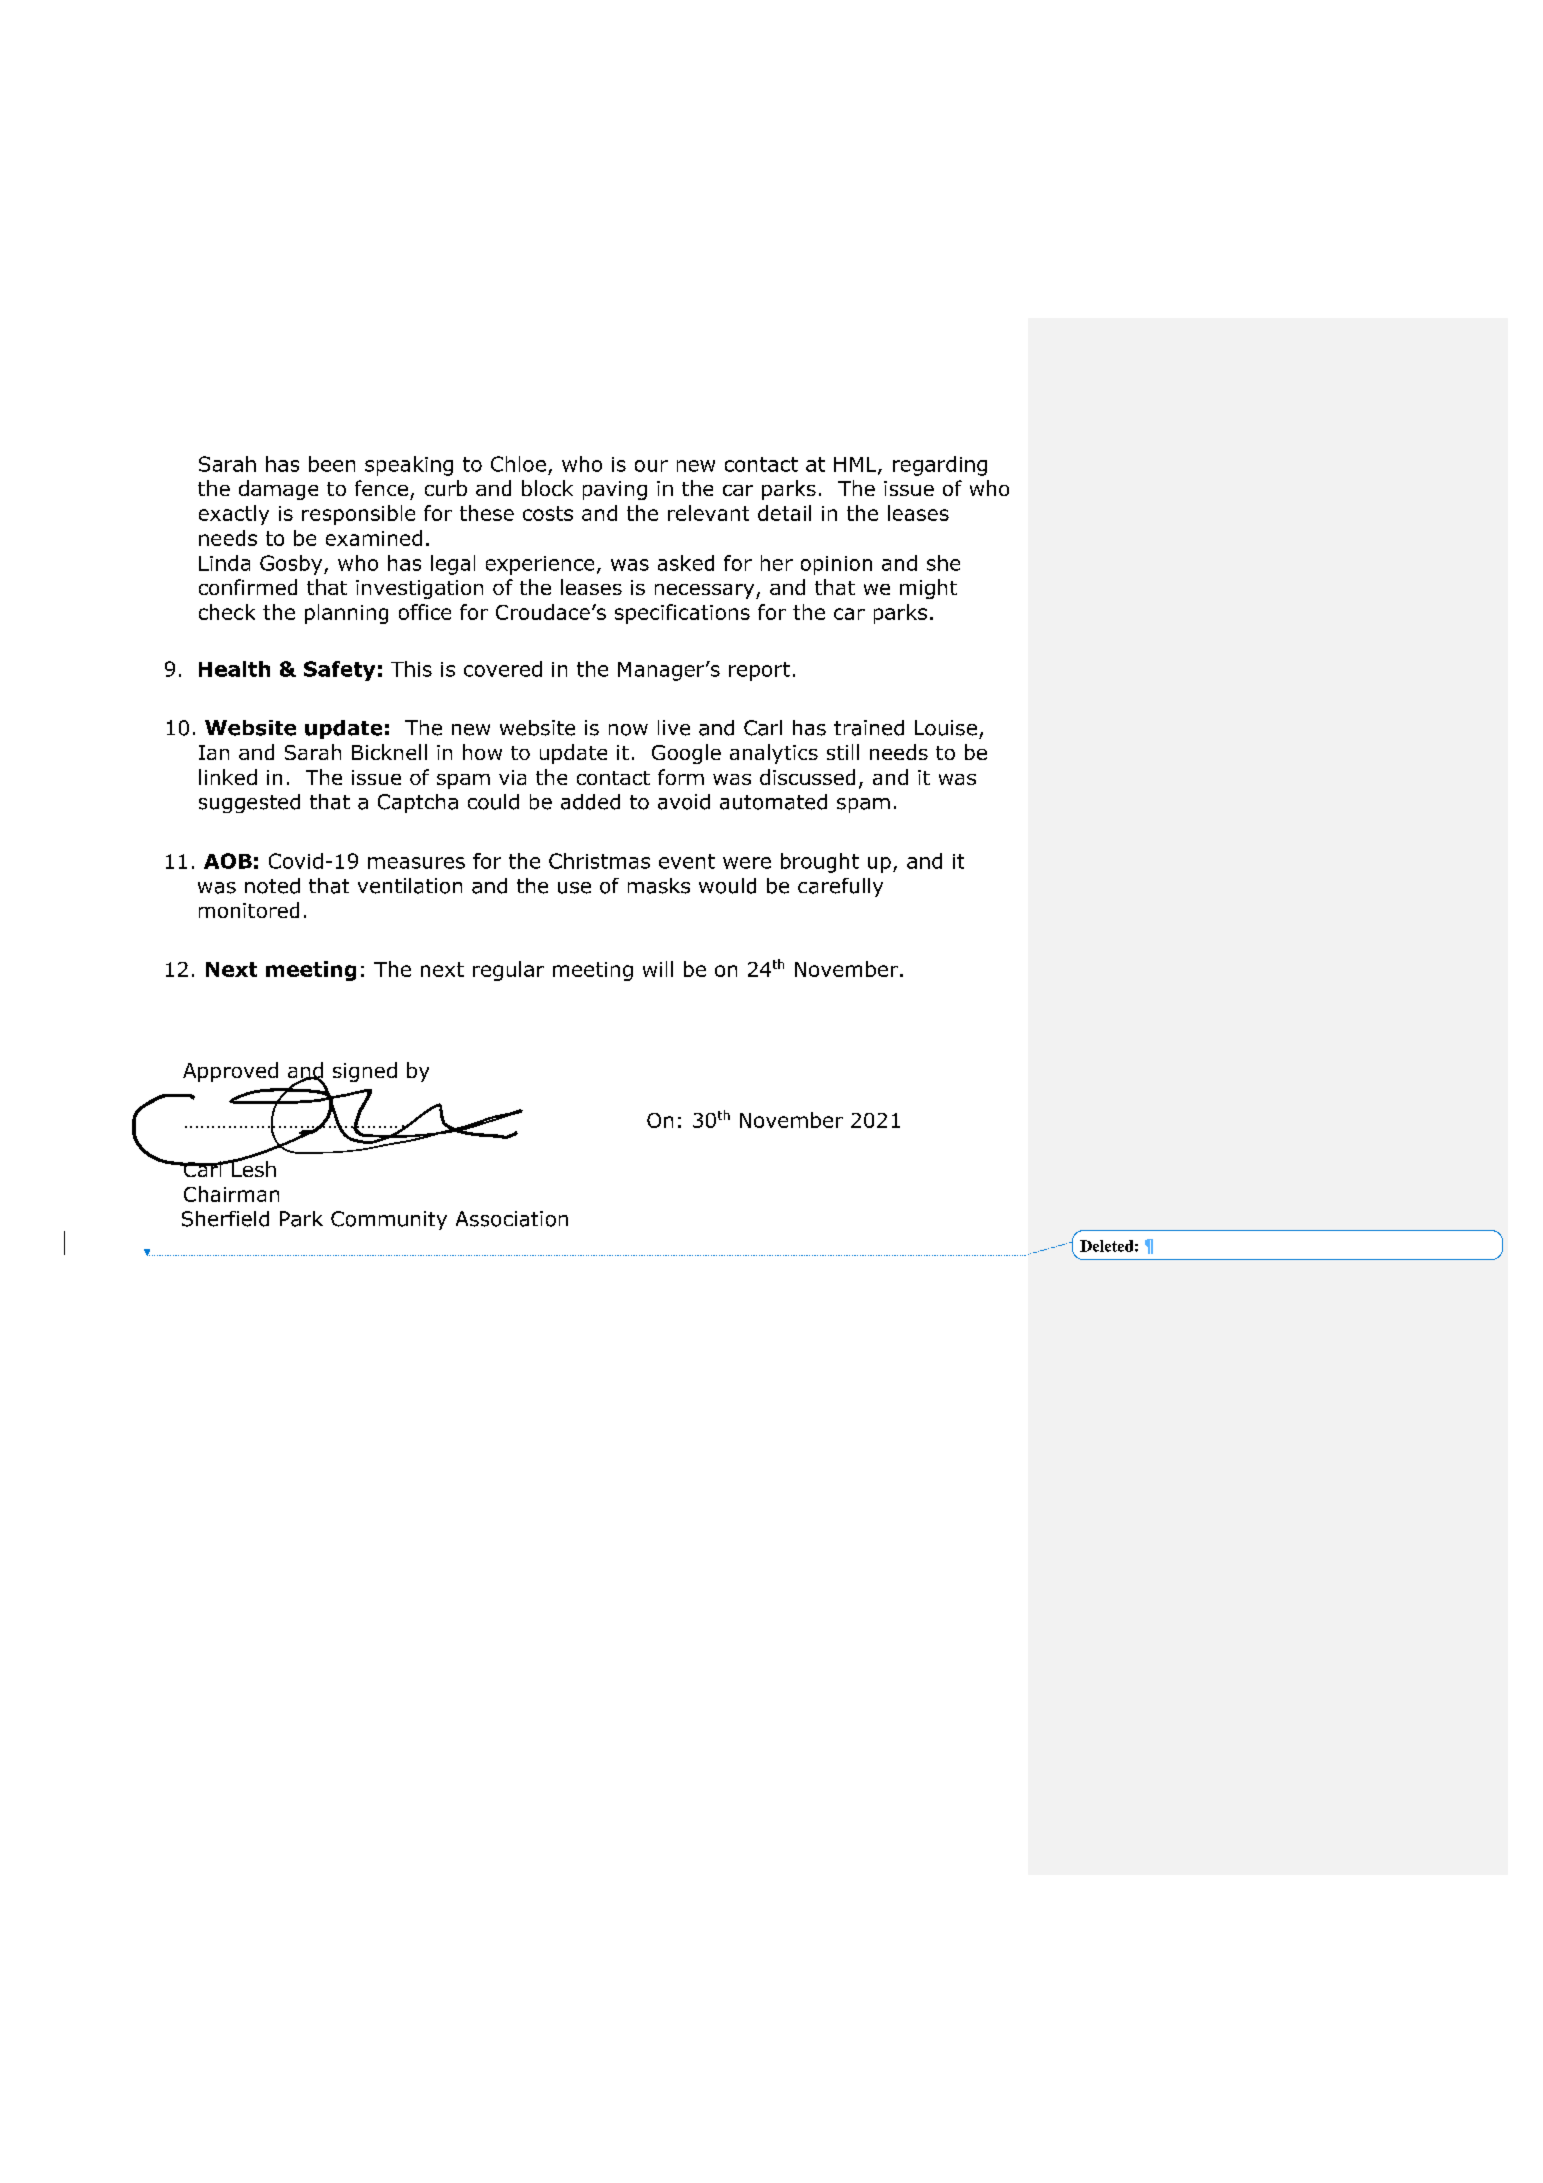 Image resolution: width=1543 pixels, height=2183 pixels. I want to click on Safety, so click(339, 671).
